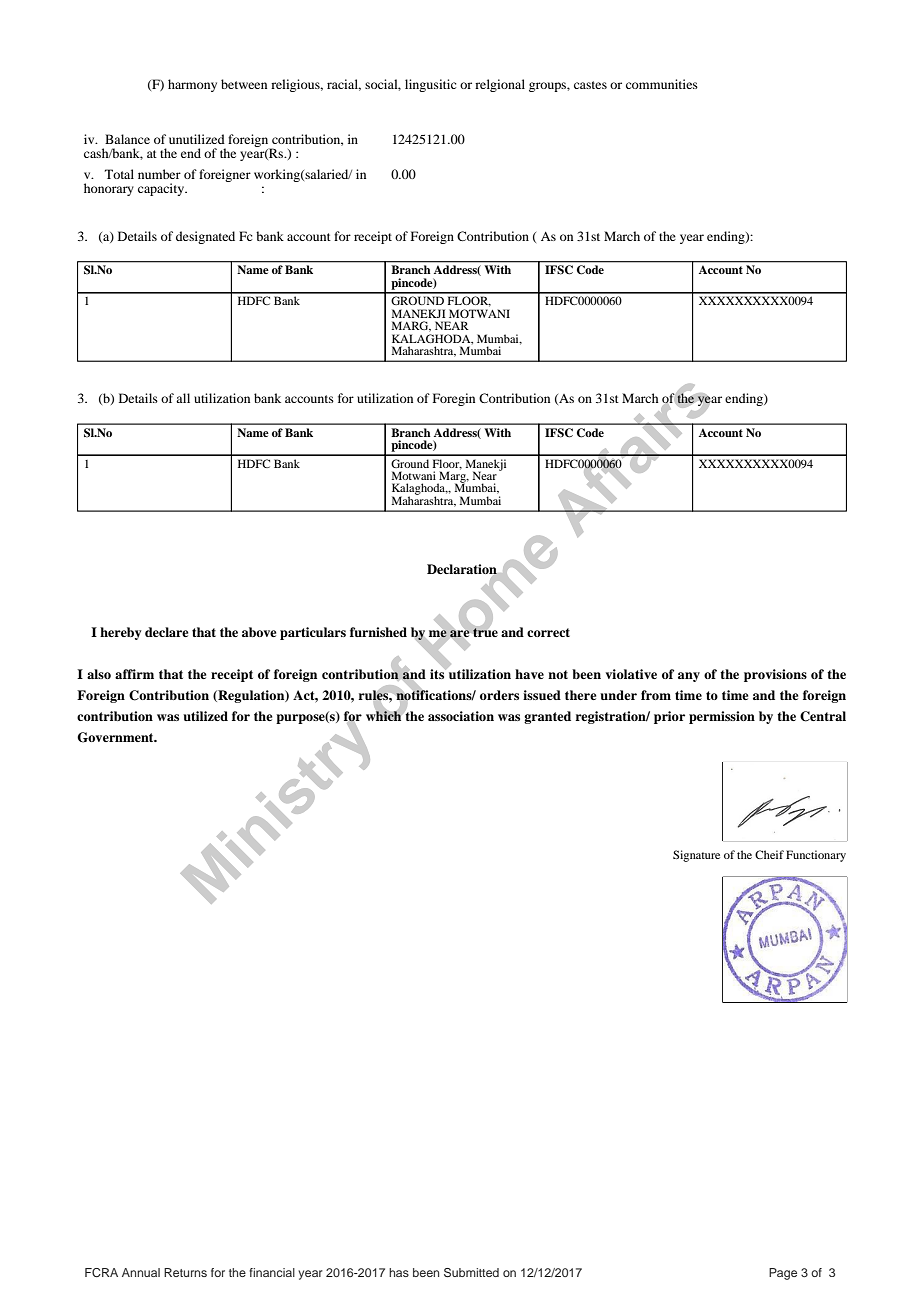 The width and height of the page is (924, 1308). I want to click on communities, so click(662, 84).
